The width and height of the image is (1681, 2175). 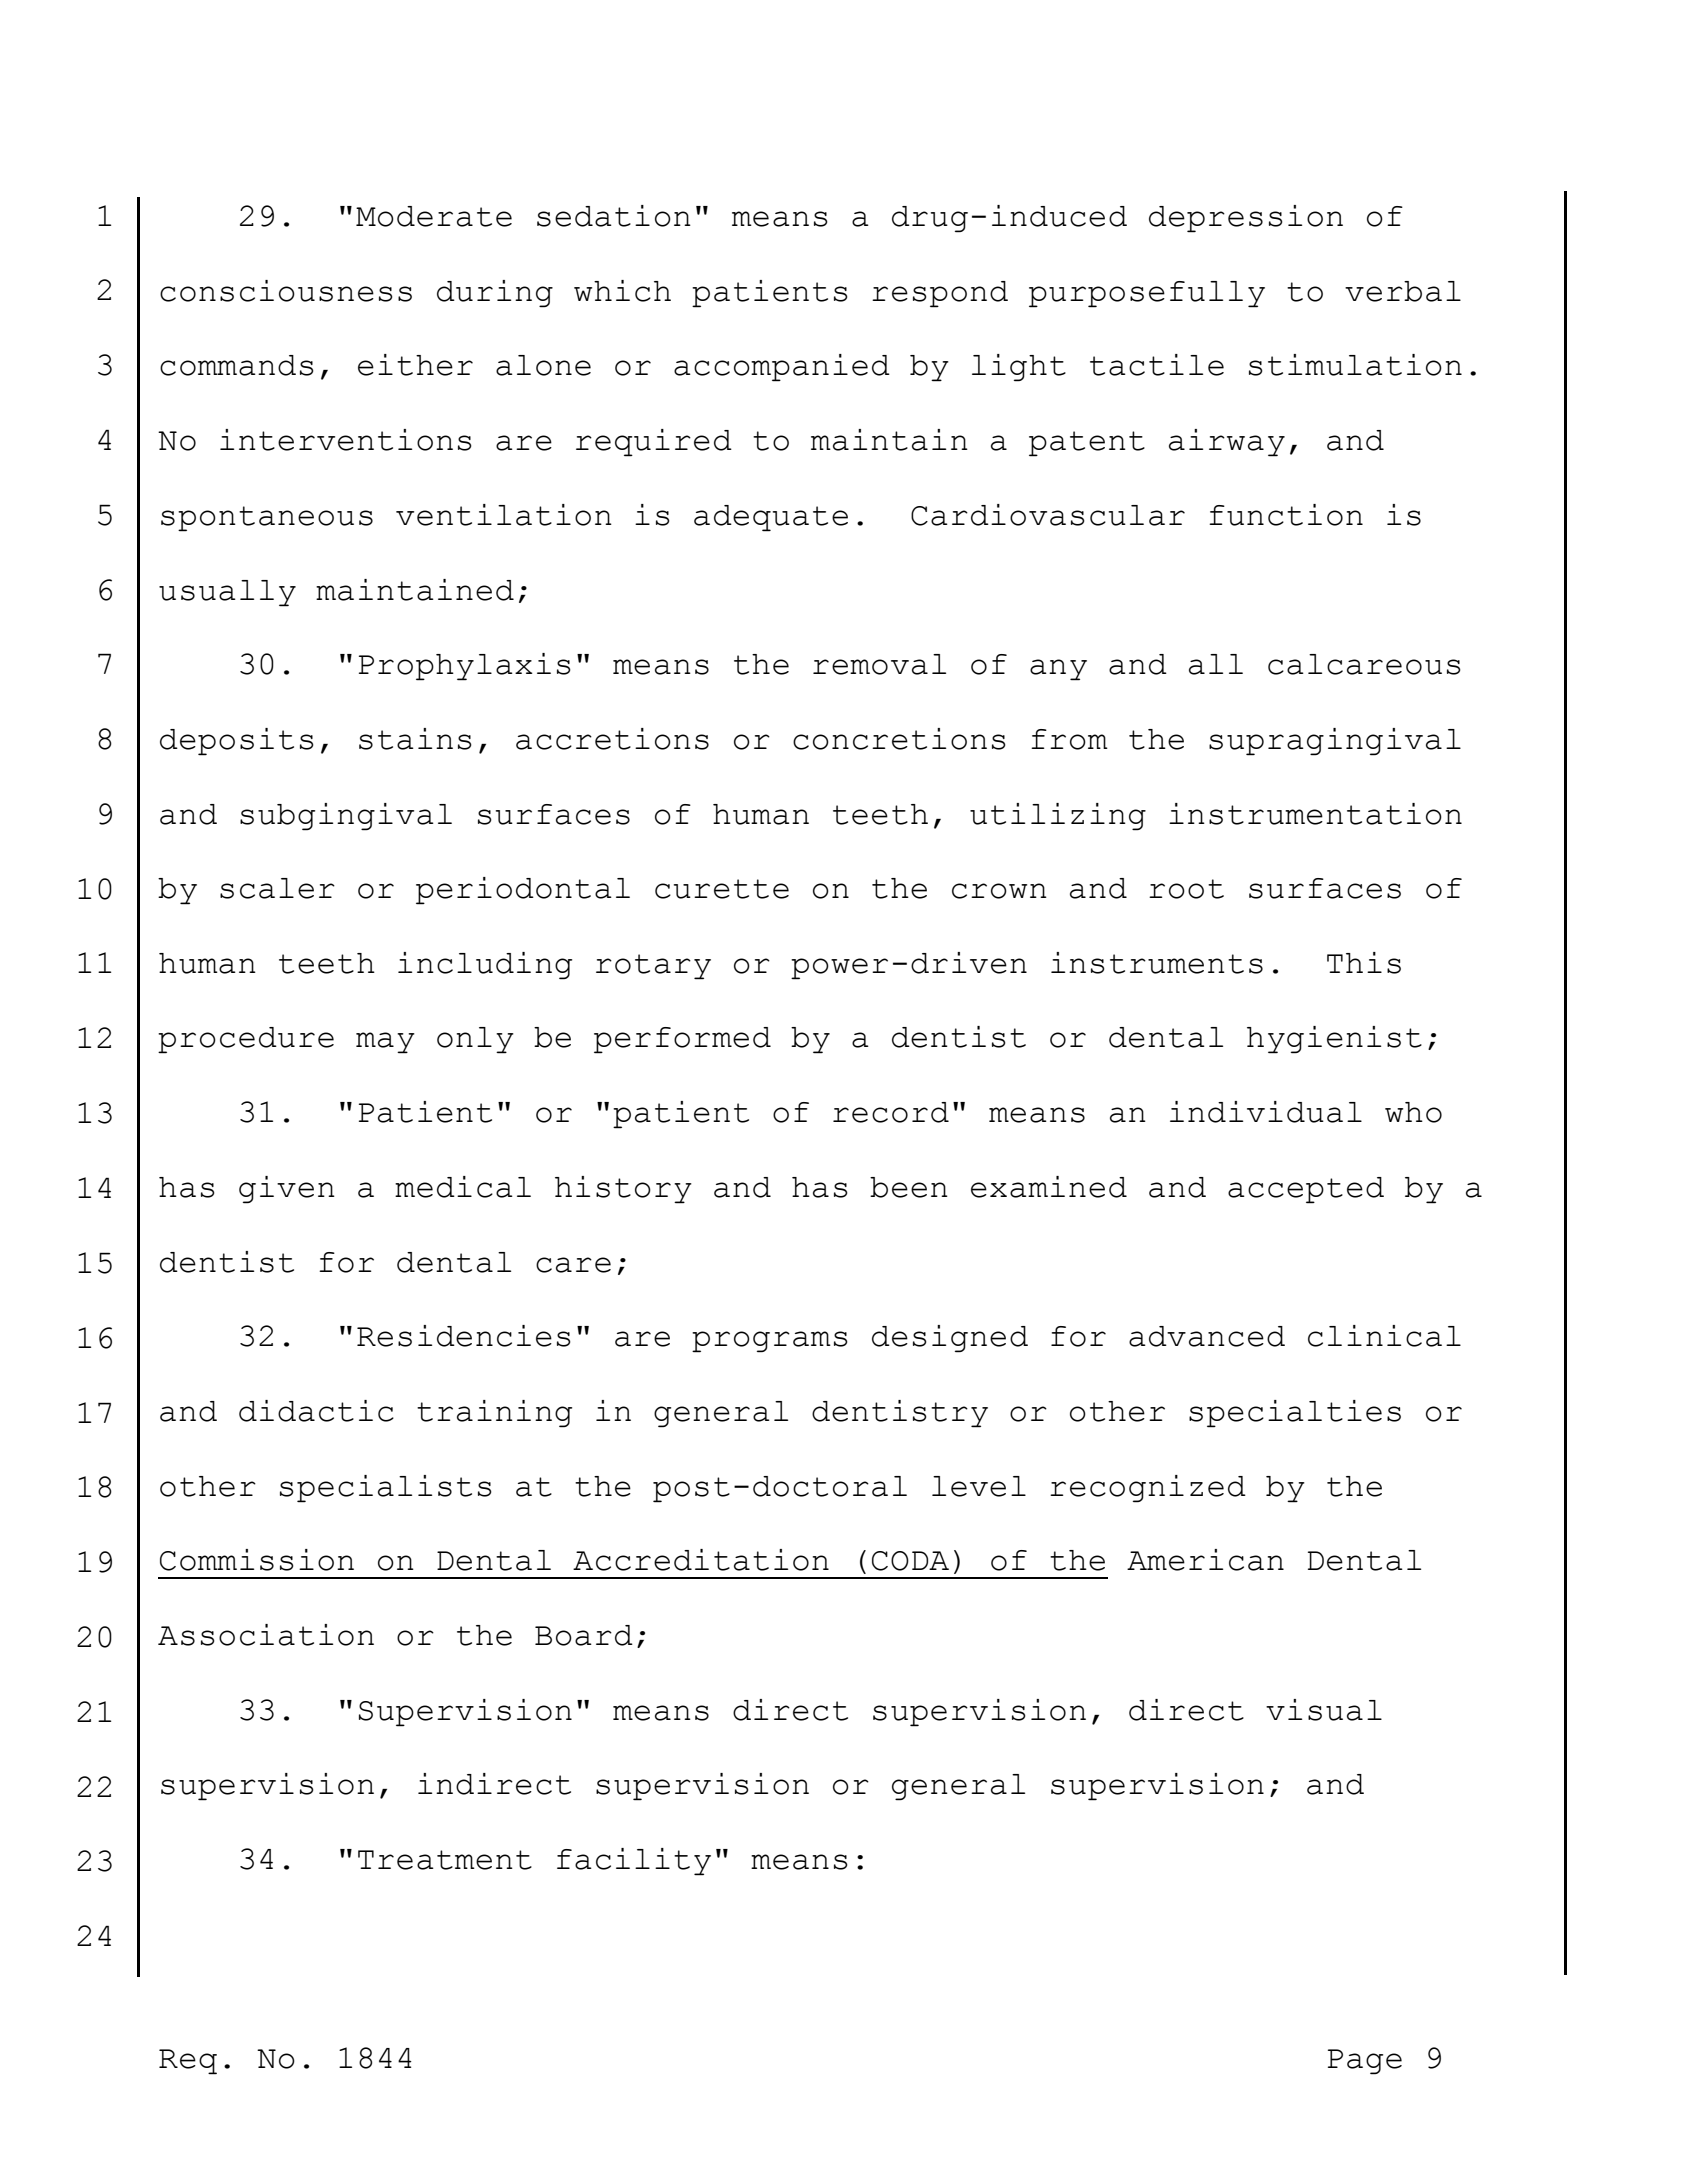 I want to click on Treatment, so click(x=445, y=1860).
